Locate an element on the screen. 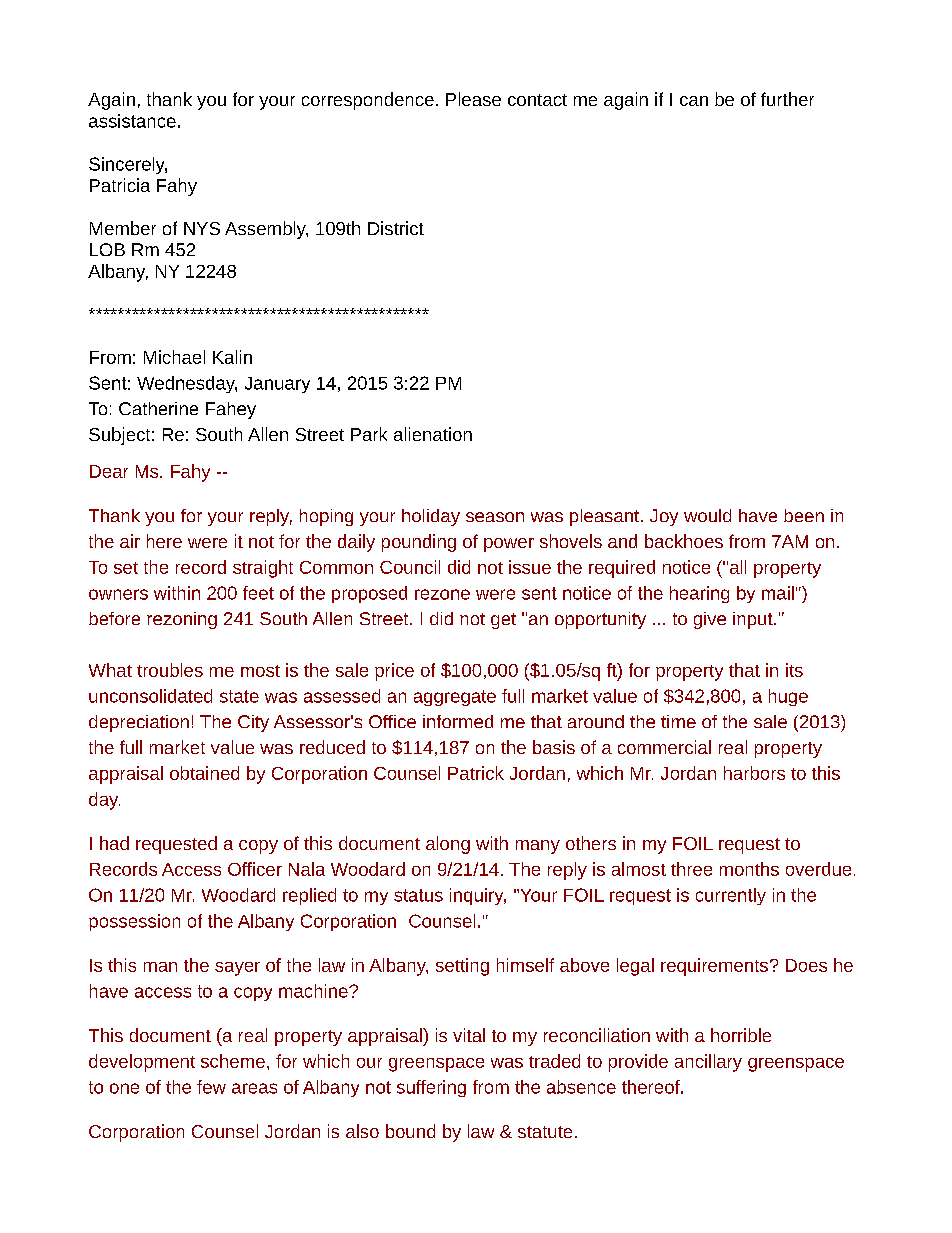 Image resolution: width=952 pixels, height=1233 pixels. assistance is located at coordinates (132, 121).
